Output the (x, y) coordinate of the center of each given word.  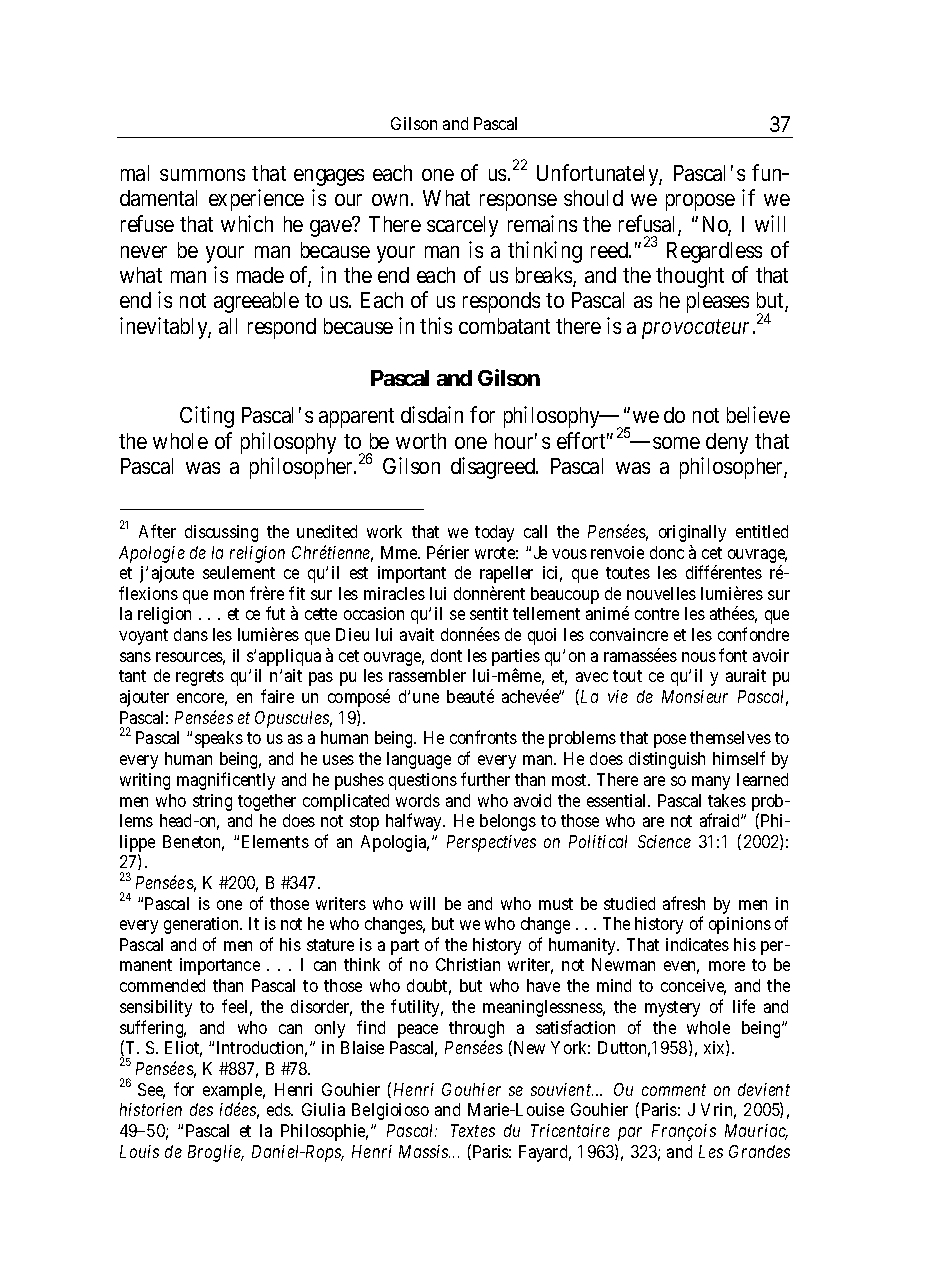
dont (446, 655)
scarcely (462, 226)
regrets (200, 678)
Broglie (215, 1153)
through (476, 1031)
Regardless (714, 252)
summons (202, 175)
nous (699, 657)
